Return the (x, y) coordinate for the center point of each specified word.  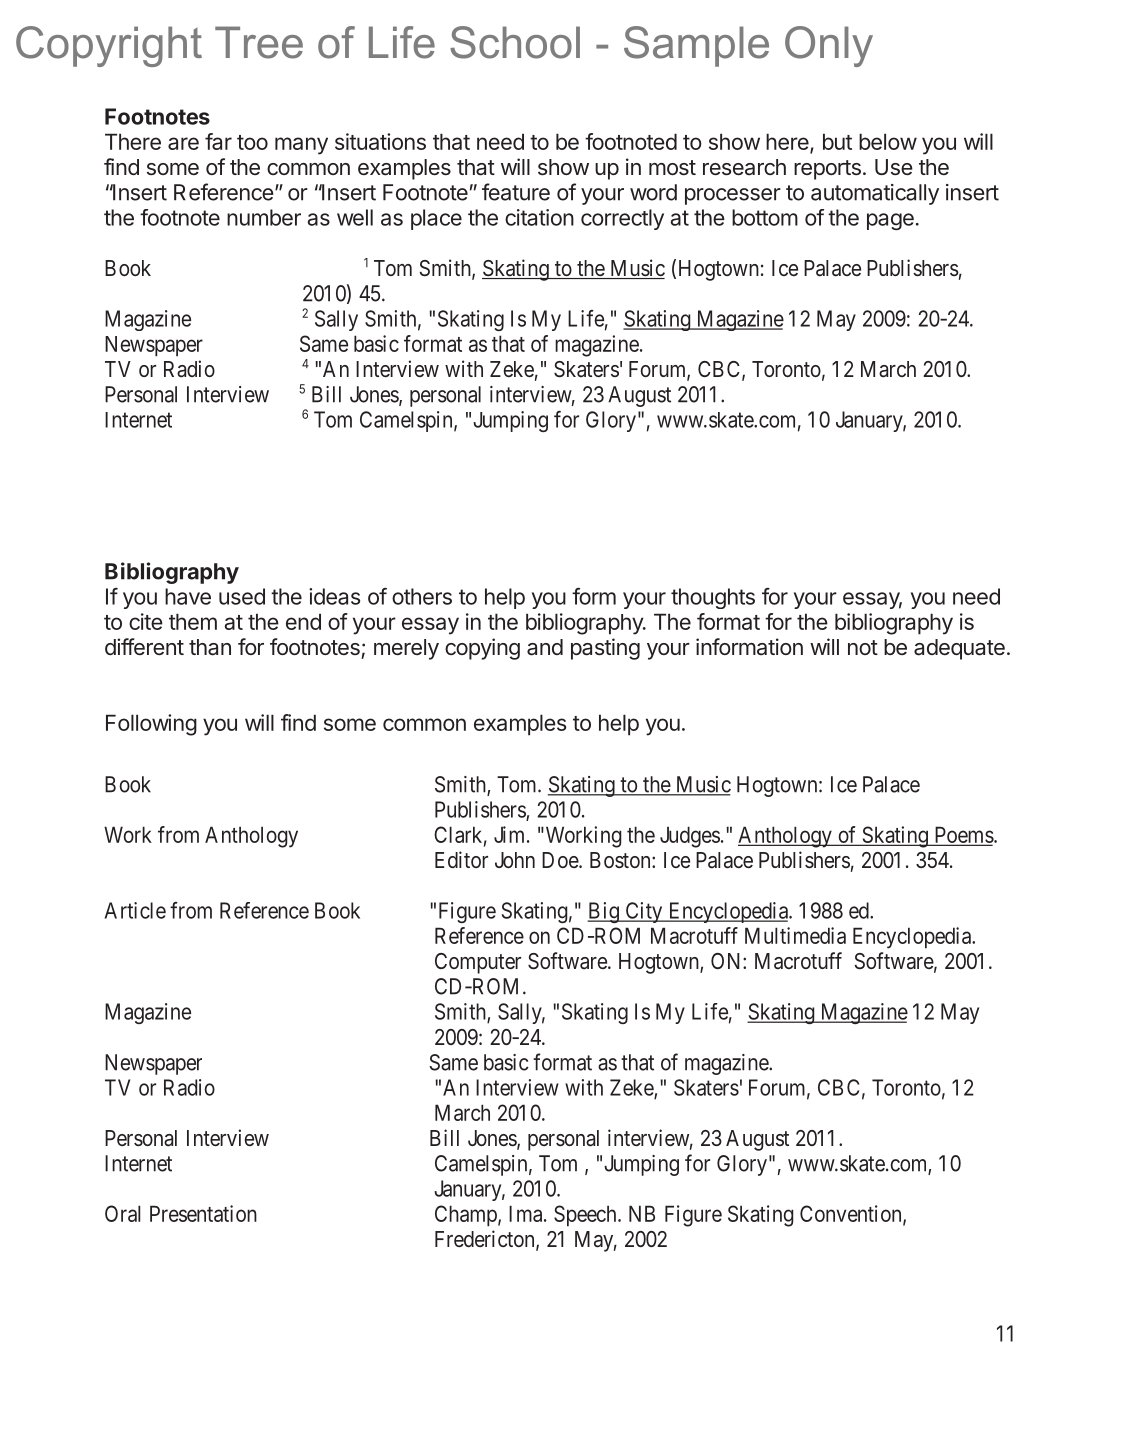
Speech (586, 1216)
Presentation (203, 1213)
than (210, 647)
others (422, 596)
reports (827, 170)
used (242, 596)
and (545, 647)
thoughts (713, 598)
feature (516, 192)
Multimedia (795, 935)
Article (135, 910)
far (218, 141)
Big (604, 912)
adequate (959, 649)
